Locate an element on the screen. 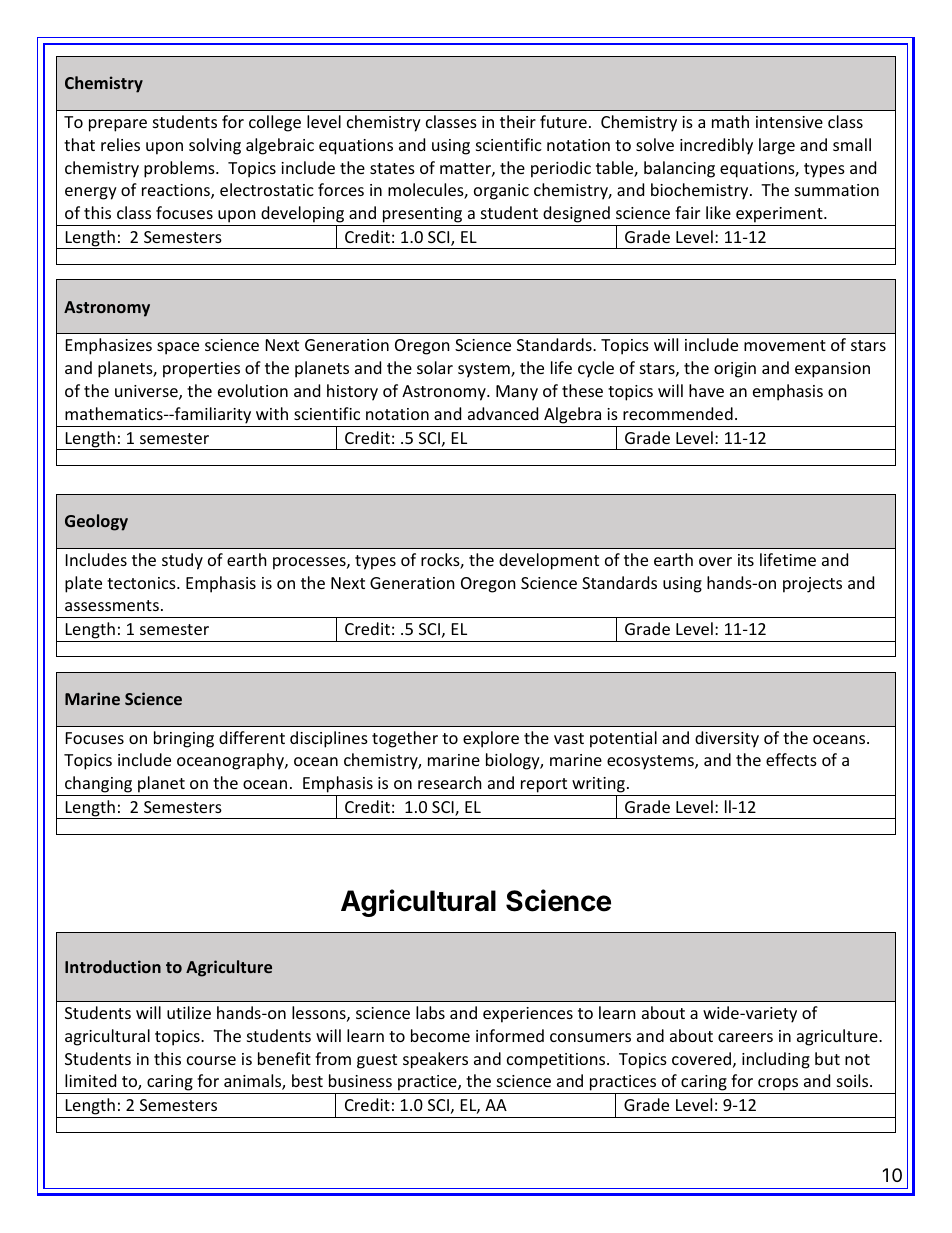 The height and width of the screenshot is (1233, 952). tectonics is located at coordinates (142, 583).
